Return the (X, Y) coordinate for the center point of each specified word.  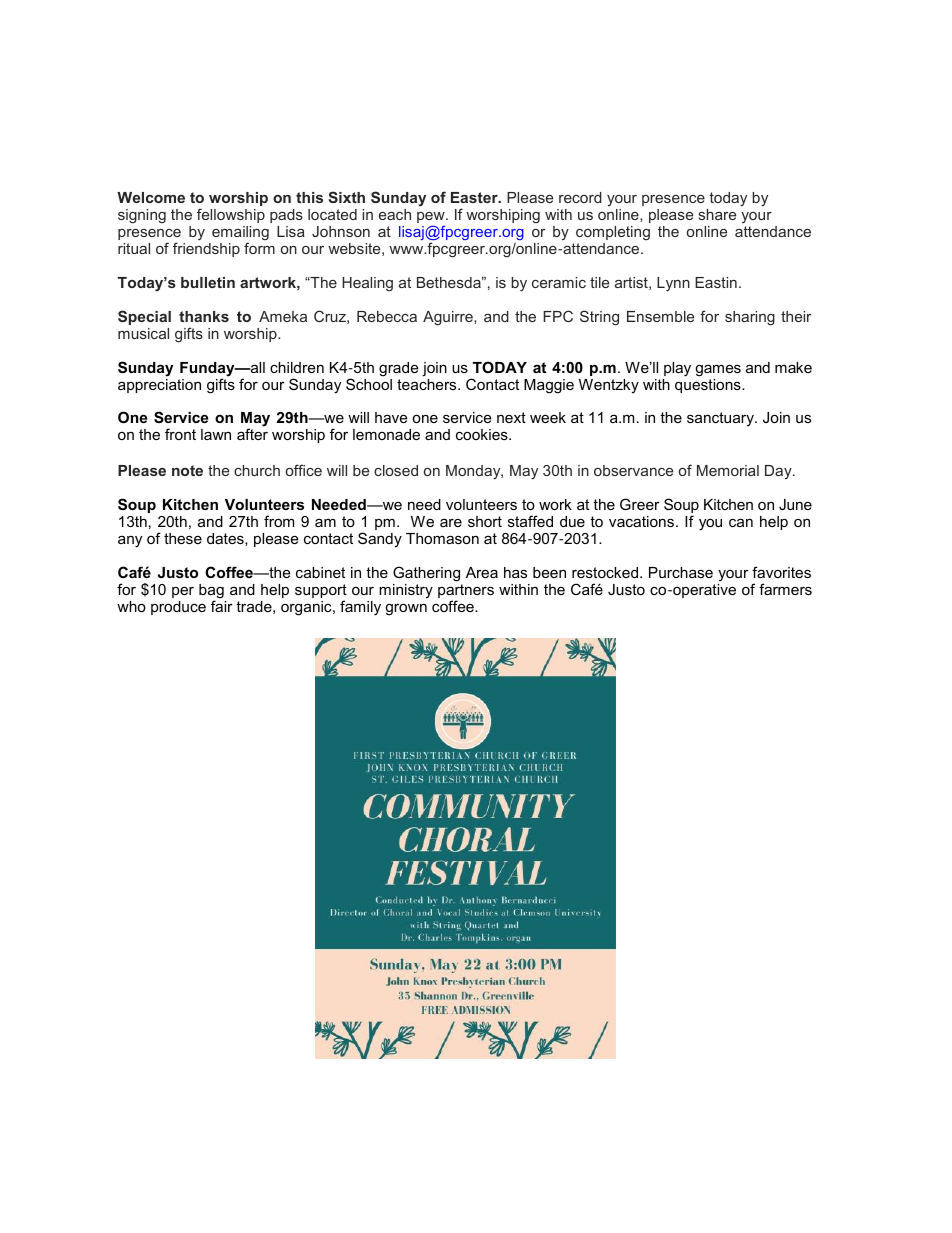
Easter (475, 197)
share (717, 214)
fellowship (231, 215)
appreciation (159, 384)
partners (466, 592)
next (511, 417)
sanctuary (722, 419)
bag (211, 592)
